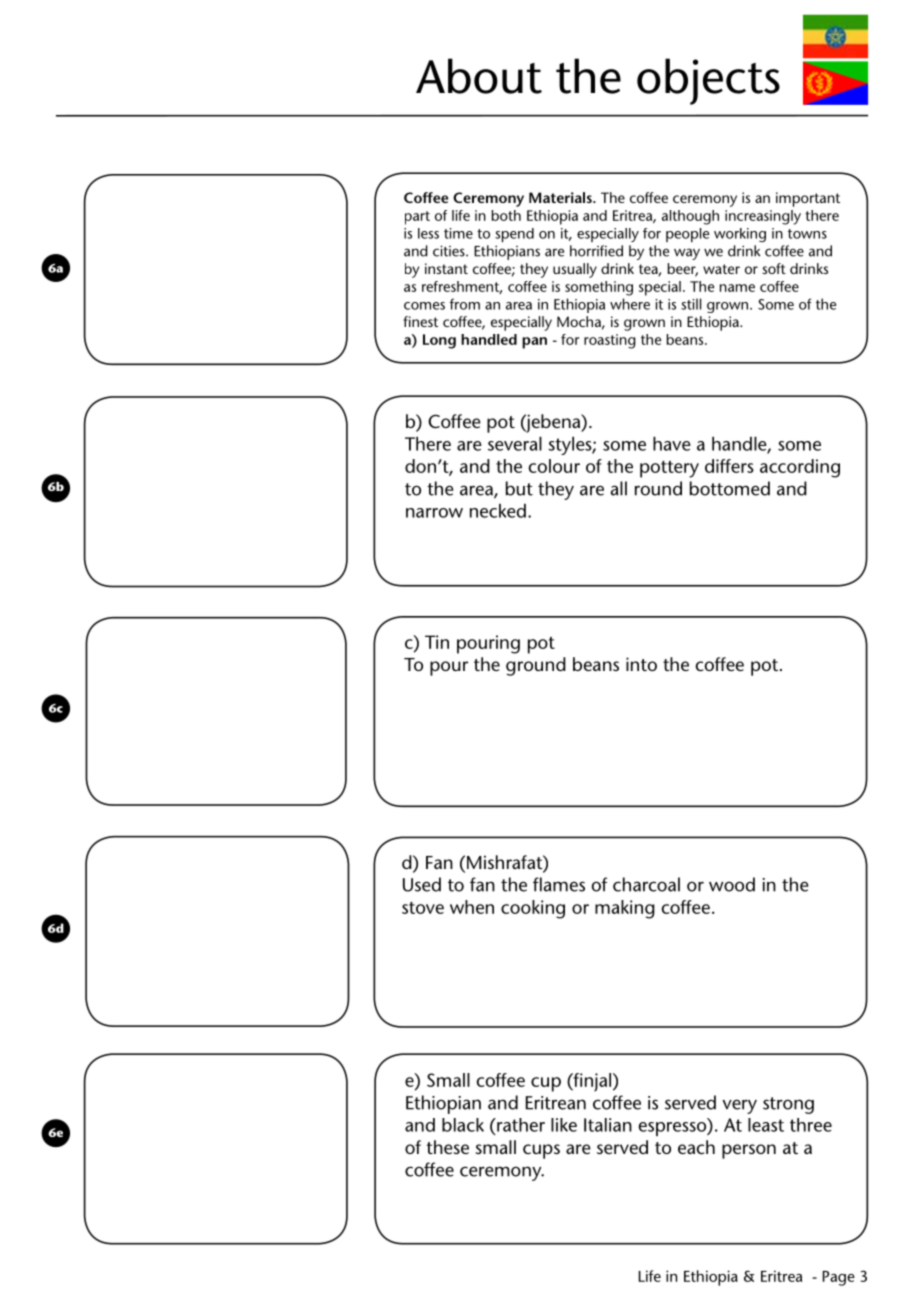  What do you see at coordinates (479, 76) in the screenshot?
I see `About` at bounding box center [479, 76].
